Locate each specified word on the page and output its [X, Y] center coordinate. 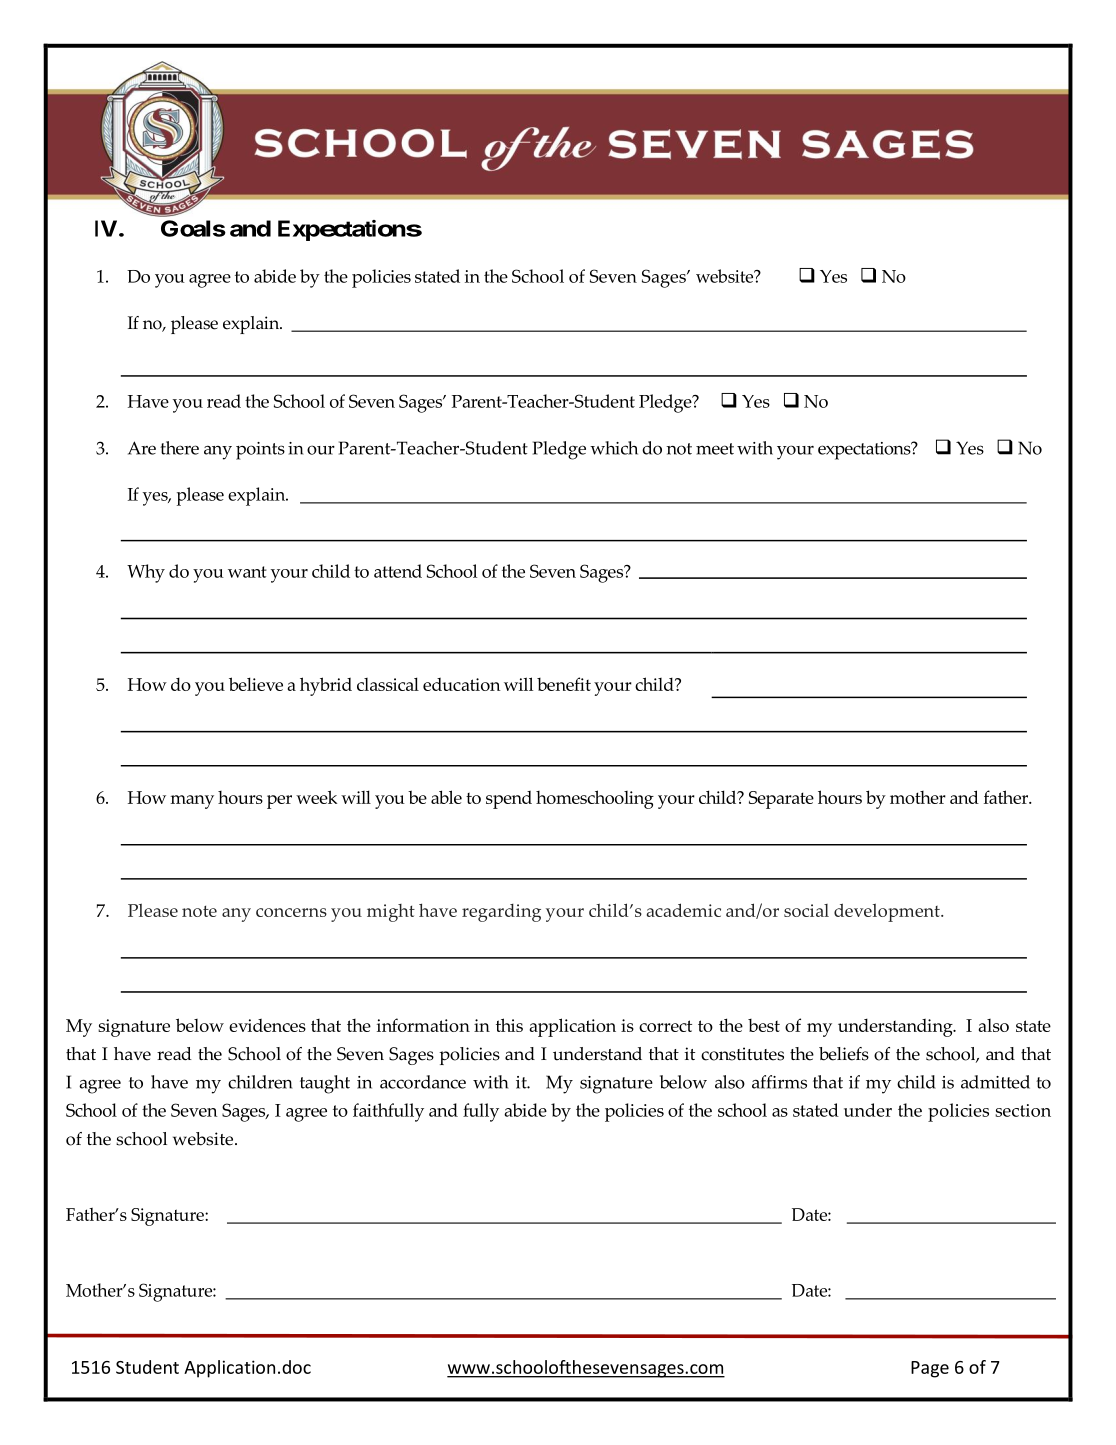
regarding [501, 913]
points [260, 451]
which [614, 448]
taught [325, 1084]
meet [715, 449]
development [888, 912]
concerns [291, 912]
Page [930, 1369]
